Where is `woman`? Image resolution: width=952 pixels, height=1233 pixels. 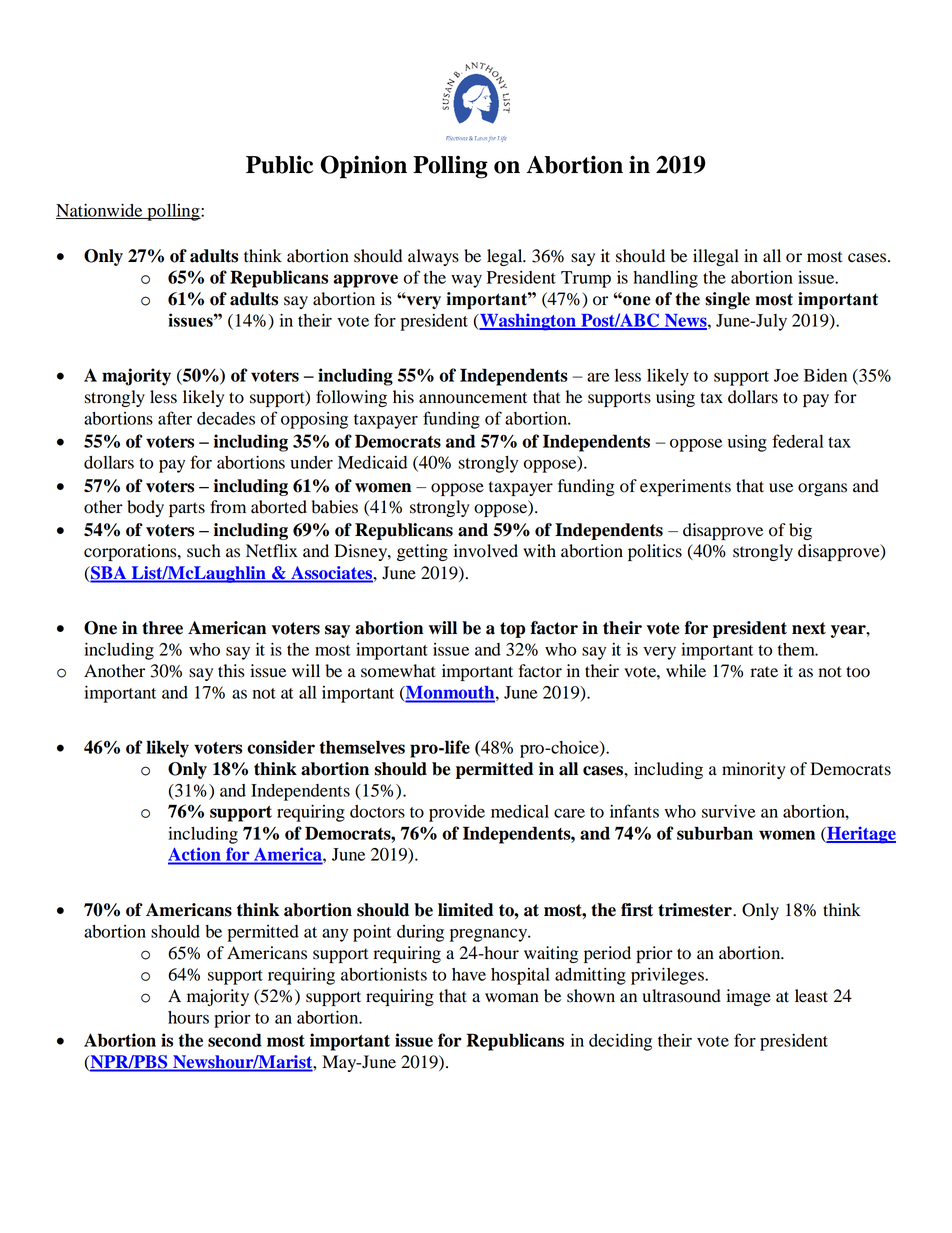 woman is located at coordinates (512, 998).
